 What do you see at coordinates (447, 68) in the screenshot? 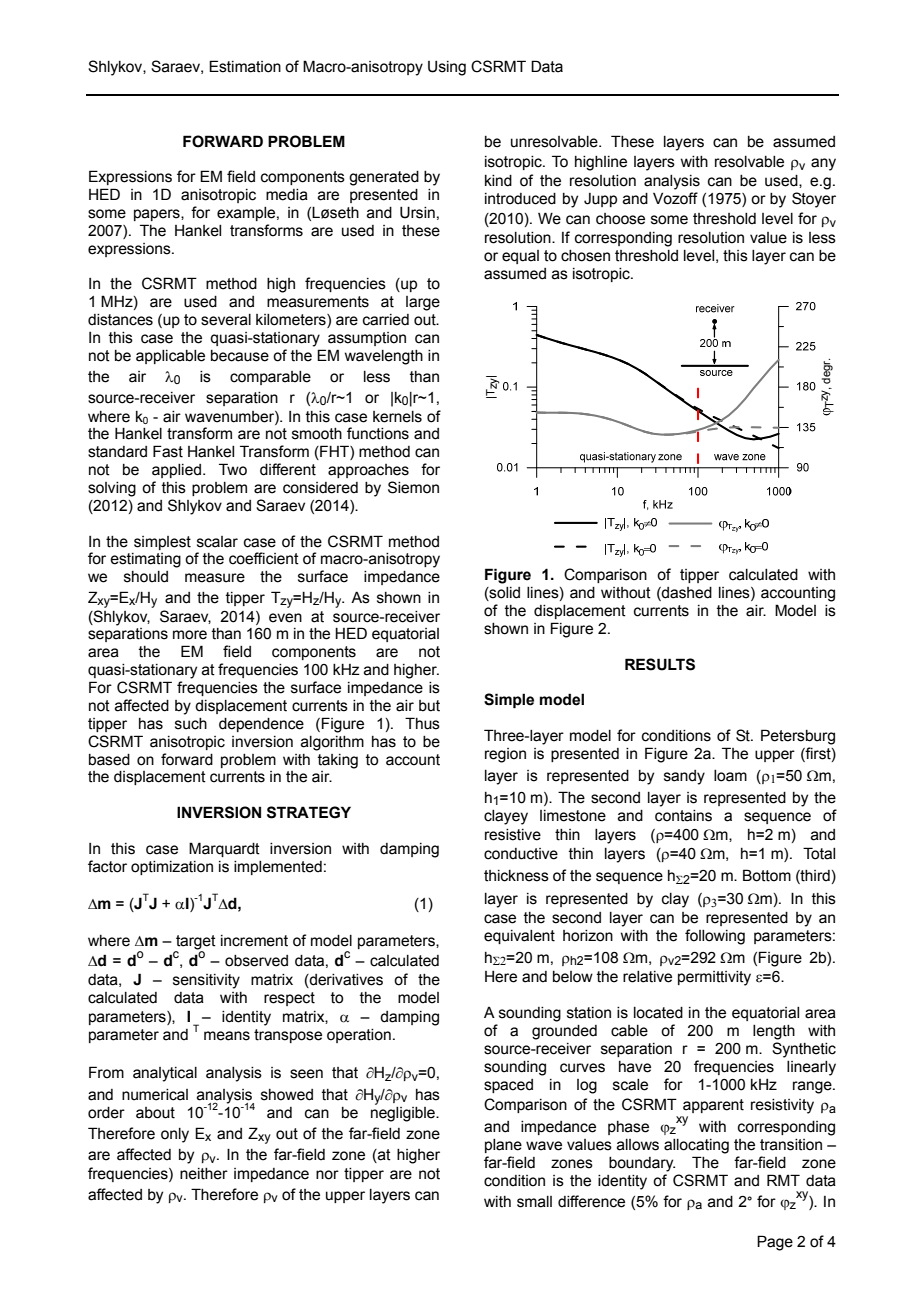
I see `Using` at bounding box center [447, 68].
